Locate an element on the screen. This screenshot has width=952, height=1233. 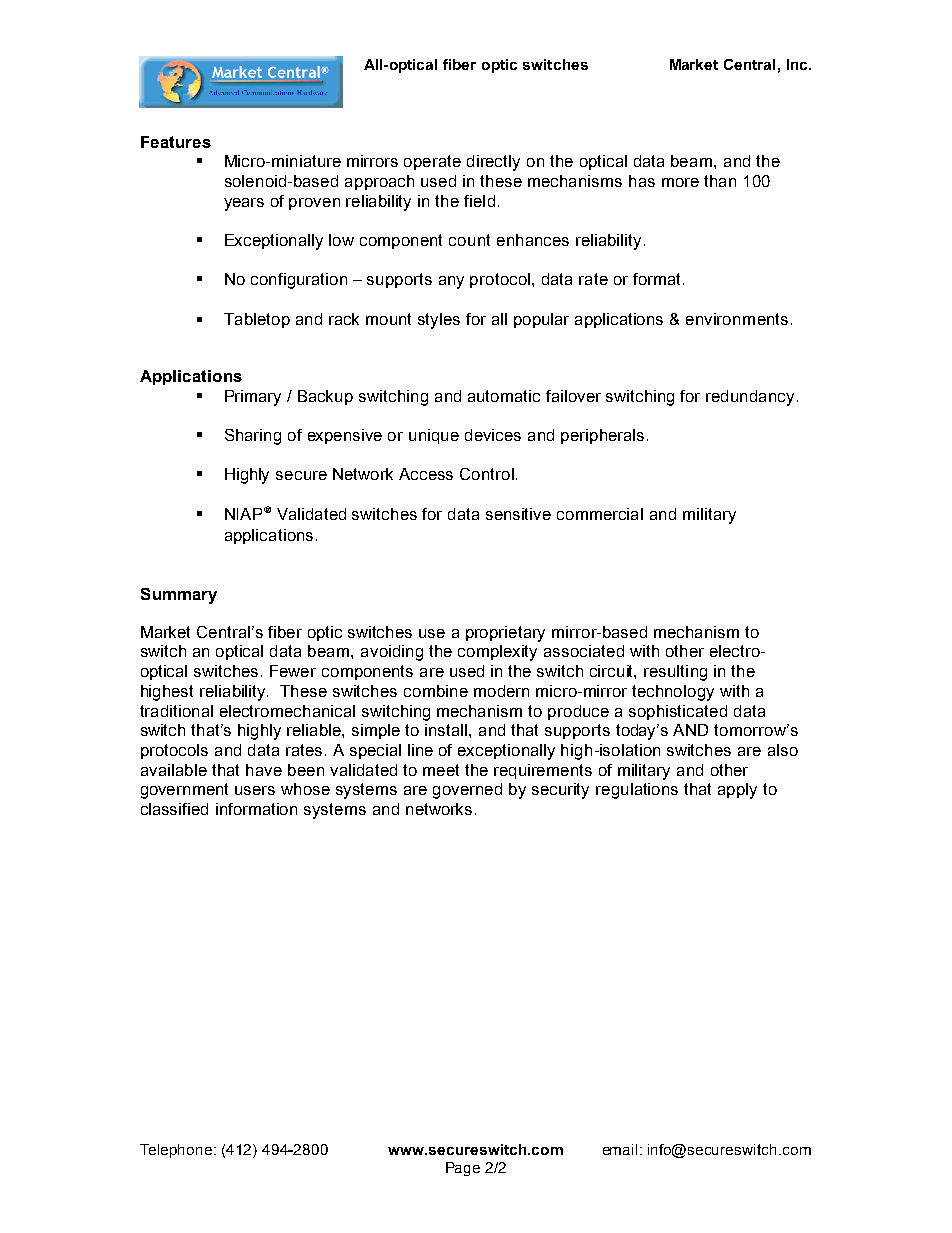
email is located at coordinates (620, 1149).
